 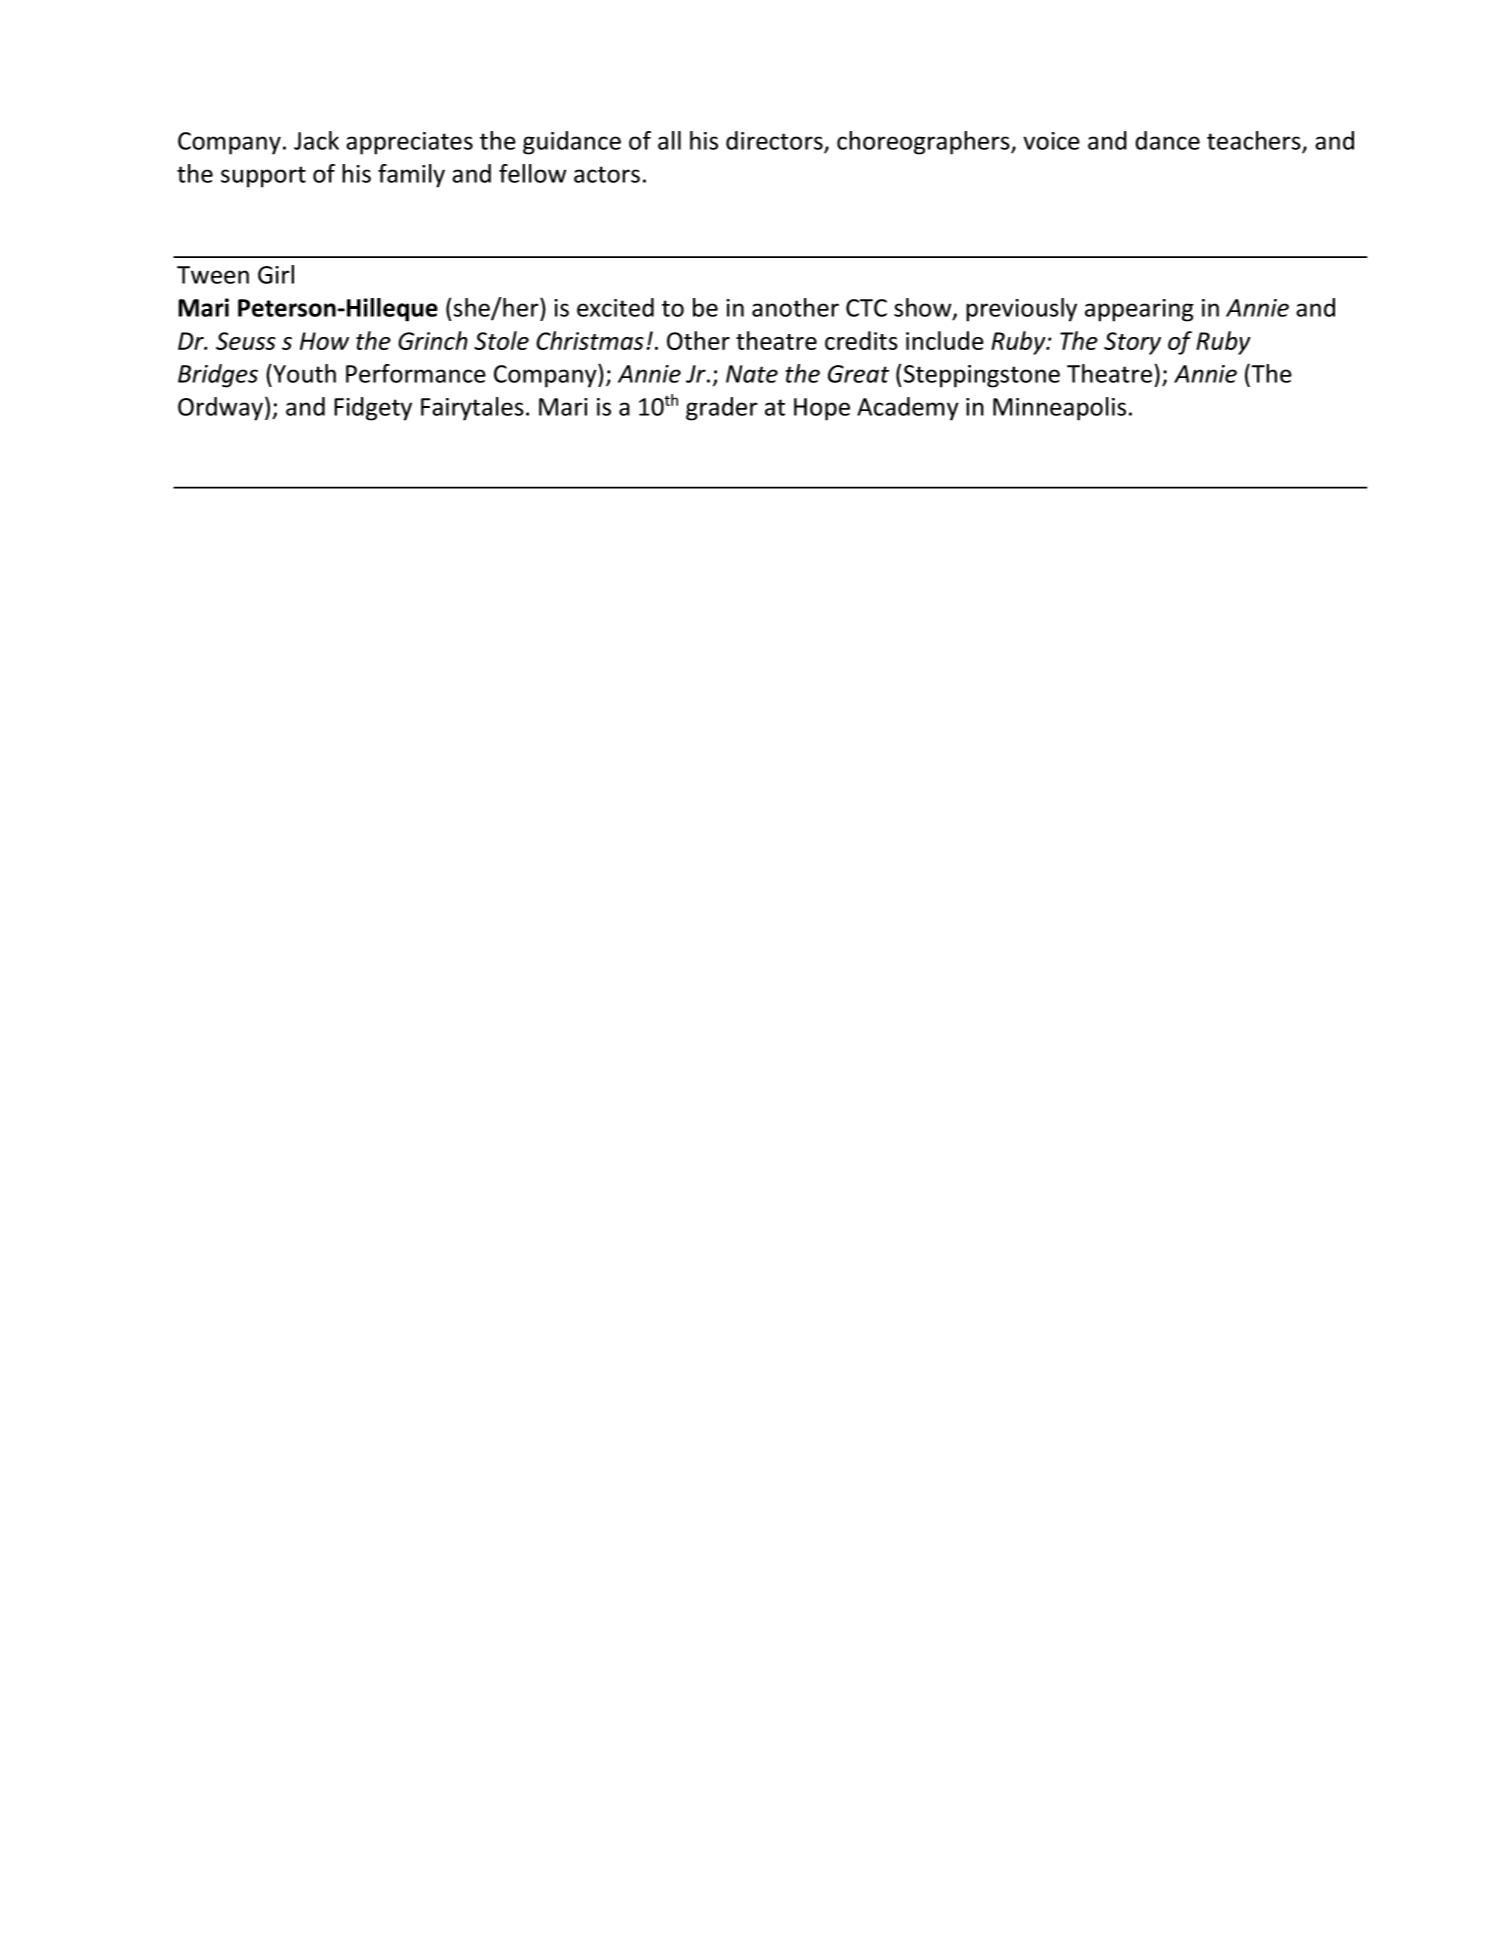 What do you see at coordinates (1254, 140) in the page?
I see `teachers` at bounding box center [1254, 140].
